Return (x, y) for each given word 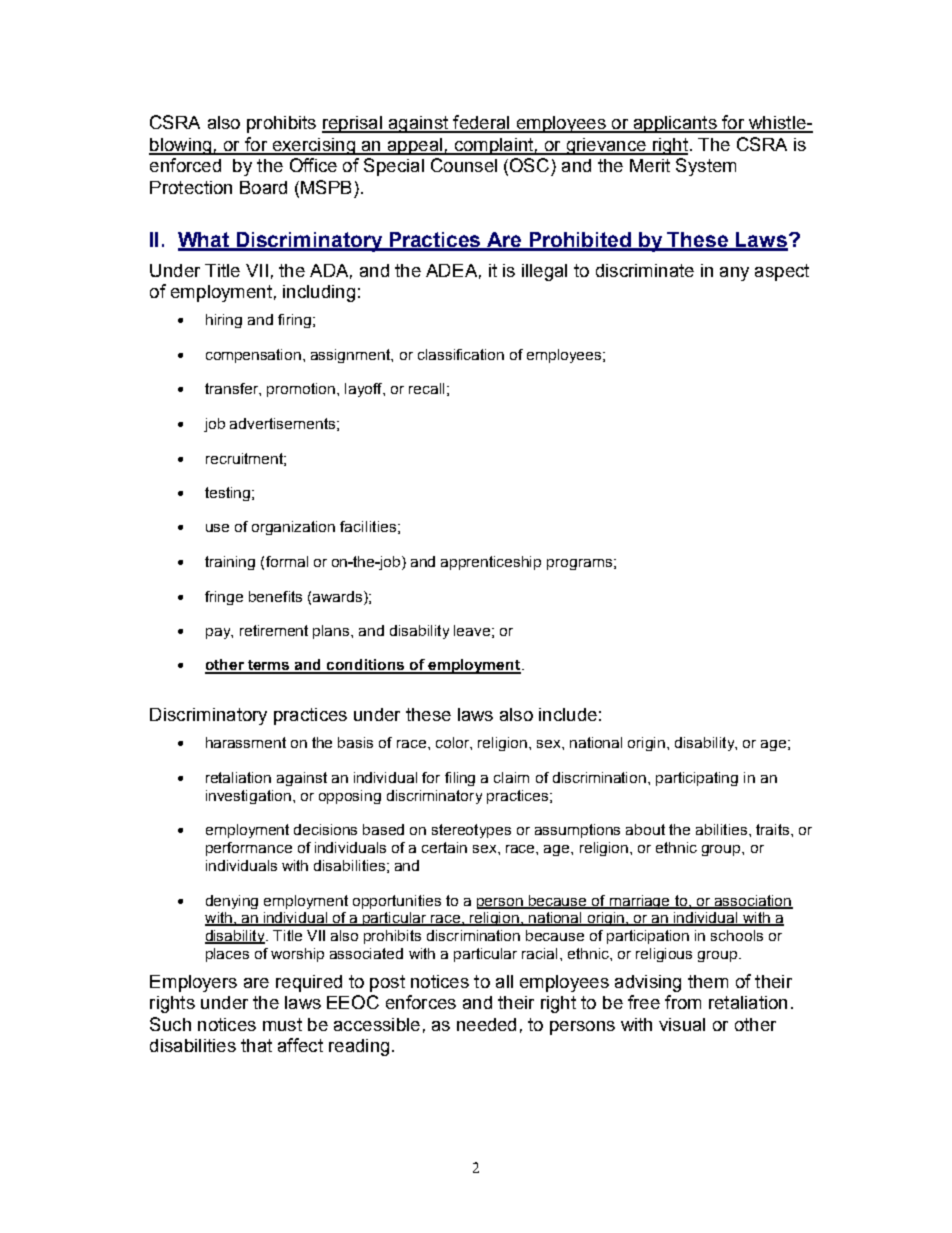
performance (249, 849)
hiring (224, 321)
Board (263, 187)
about (645, 829)
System (706, 167)
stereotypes (471, 831)
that (256, 1045)
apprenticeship (491, 563)
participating (697, 779)
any (734, 274)
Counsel (464, 165)
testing (229, 494)
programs (579, 564)
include (568, 714)
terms (269, 666)
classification (461, 354)
